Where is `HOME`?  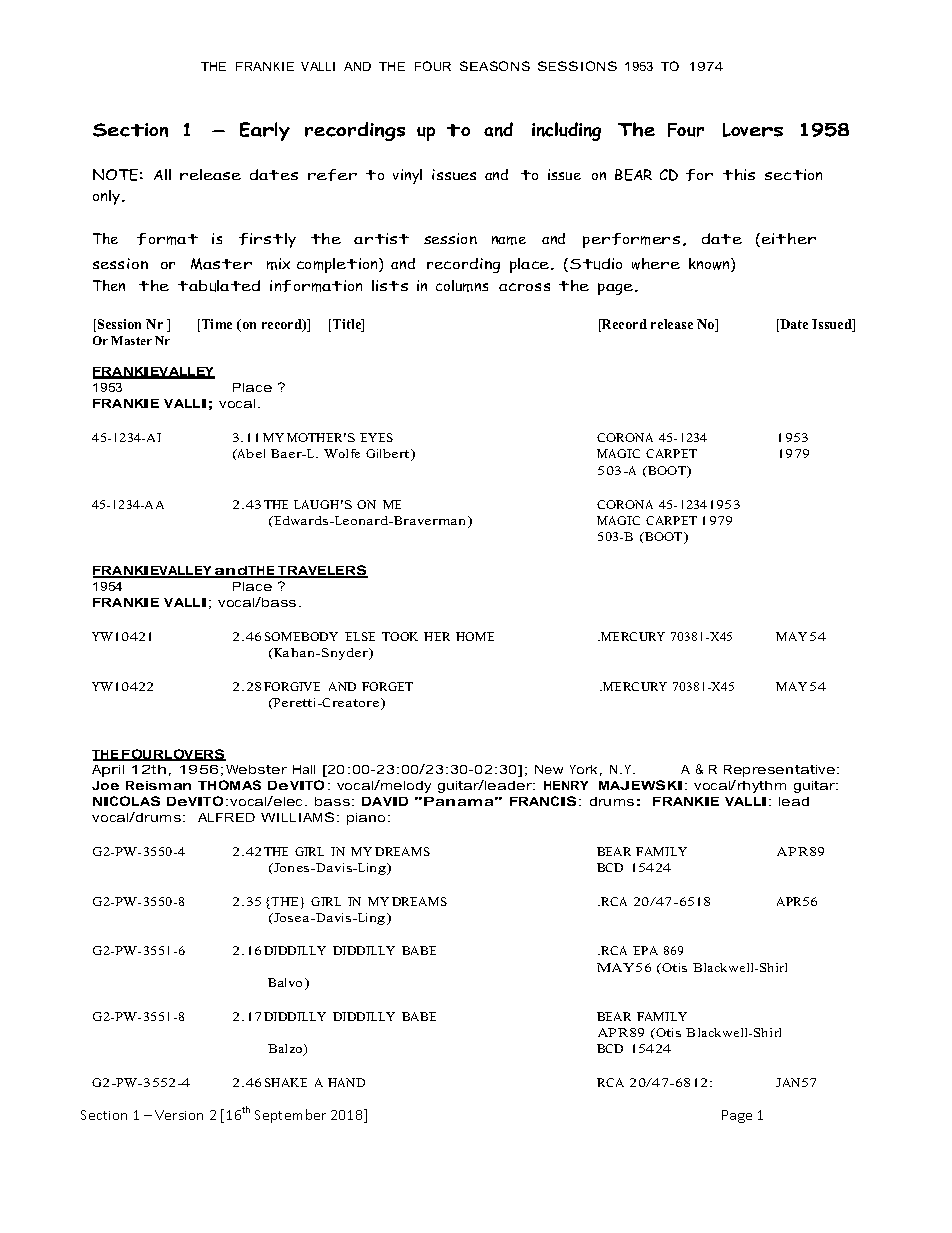
HOME is located at coordinates (475, 636).
